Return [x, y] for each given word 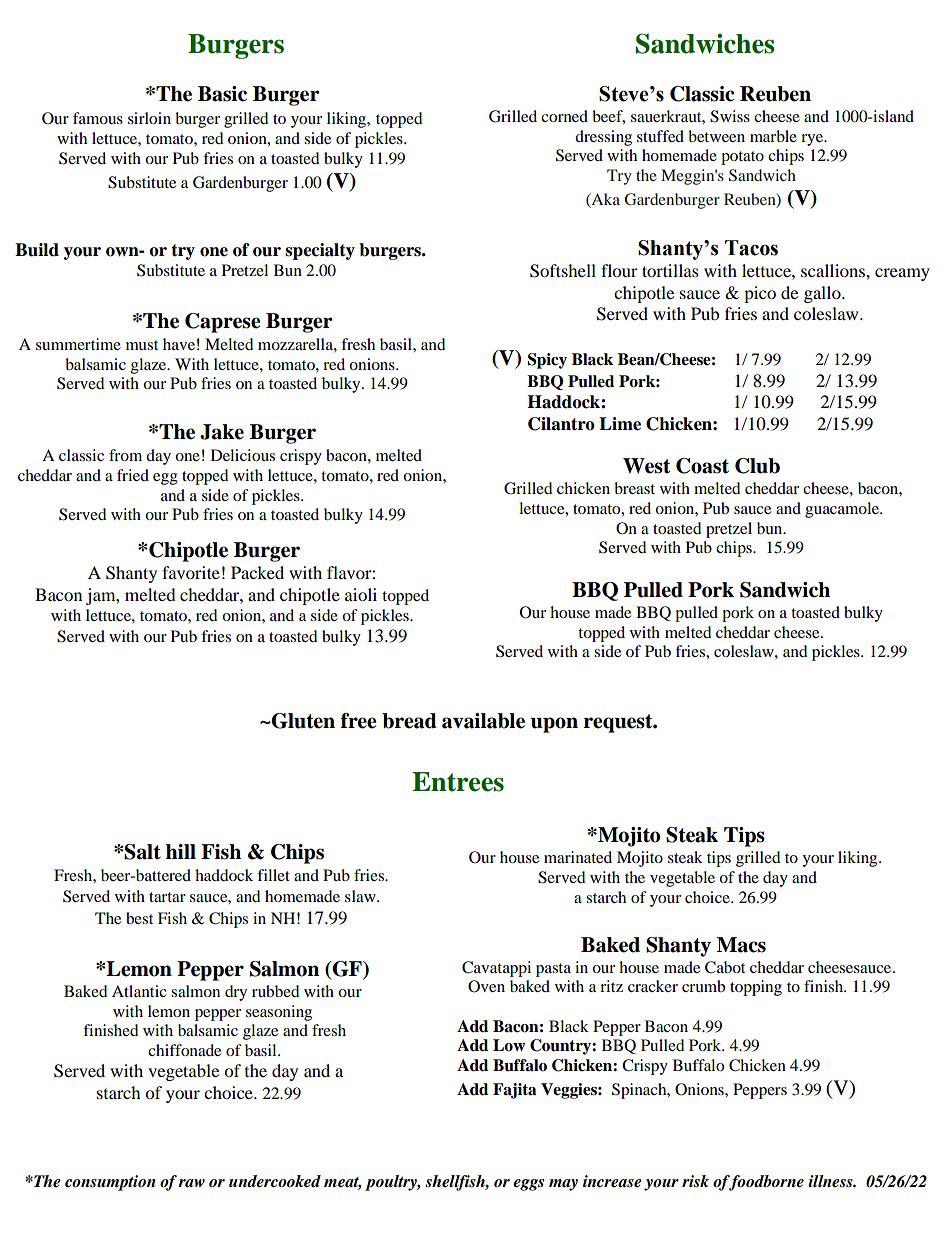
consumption [110, 1183]
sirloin [149, 118]
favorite [191, 572]
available [483, 721]
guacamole [843, 510]
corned [564, 116]
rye [813, 140]
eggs [528, 1185]
